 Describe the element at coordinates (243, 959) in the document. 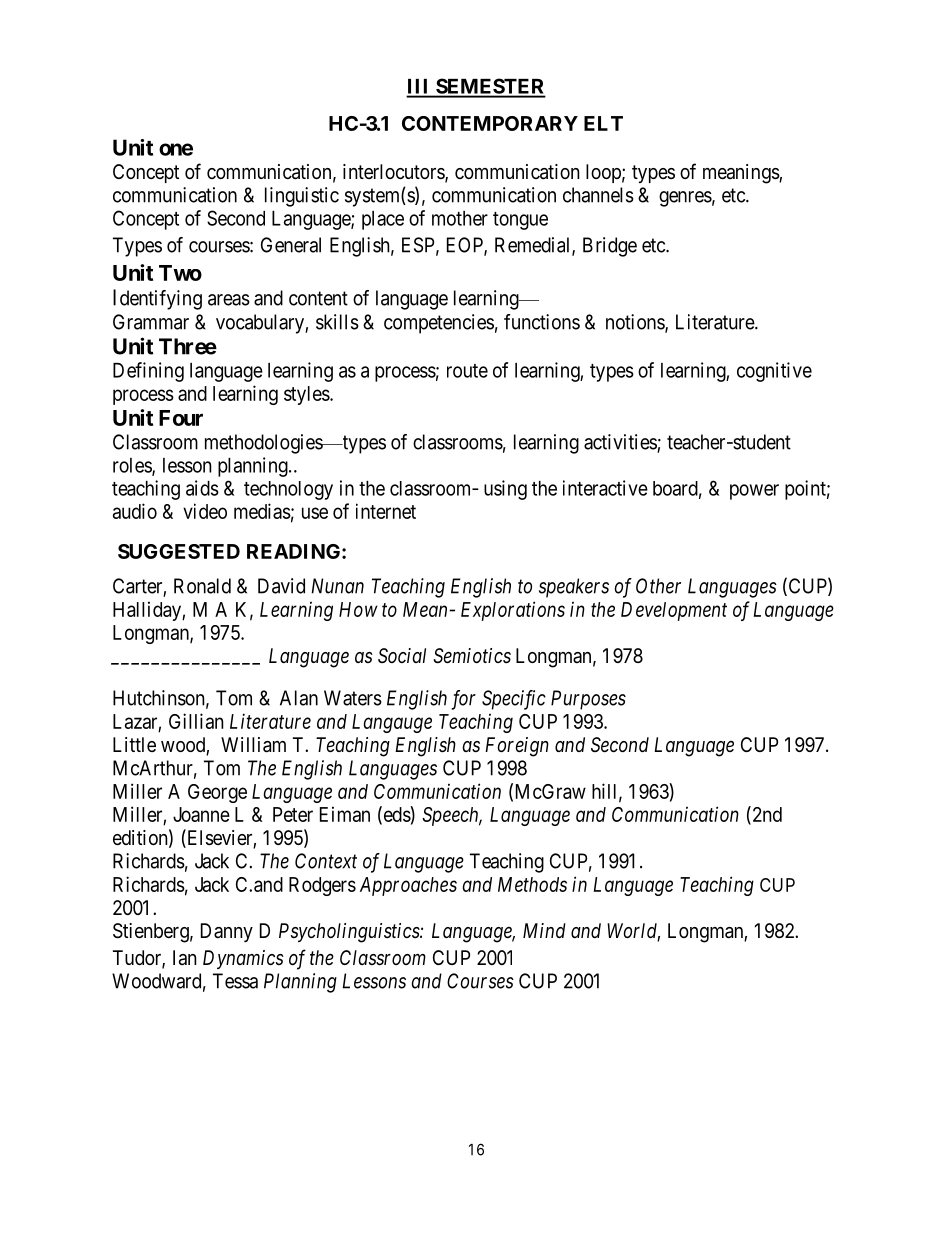

I see `Dynamics` at that location.
